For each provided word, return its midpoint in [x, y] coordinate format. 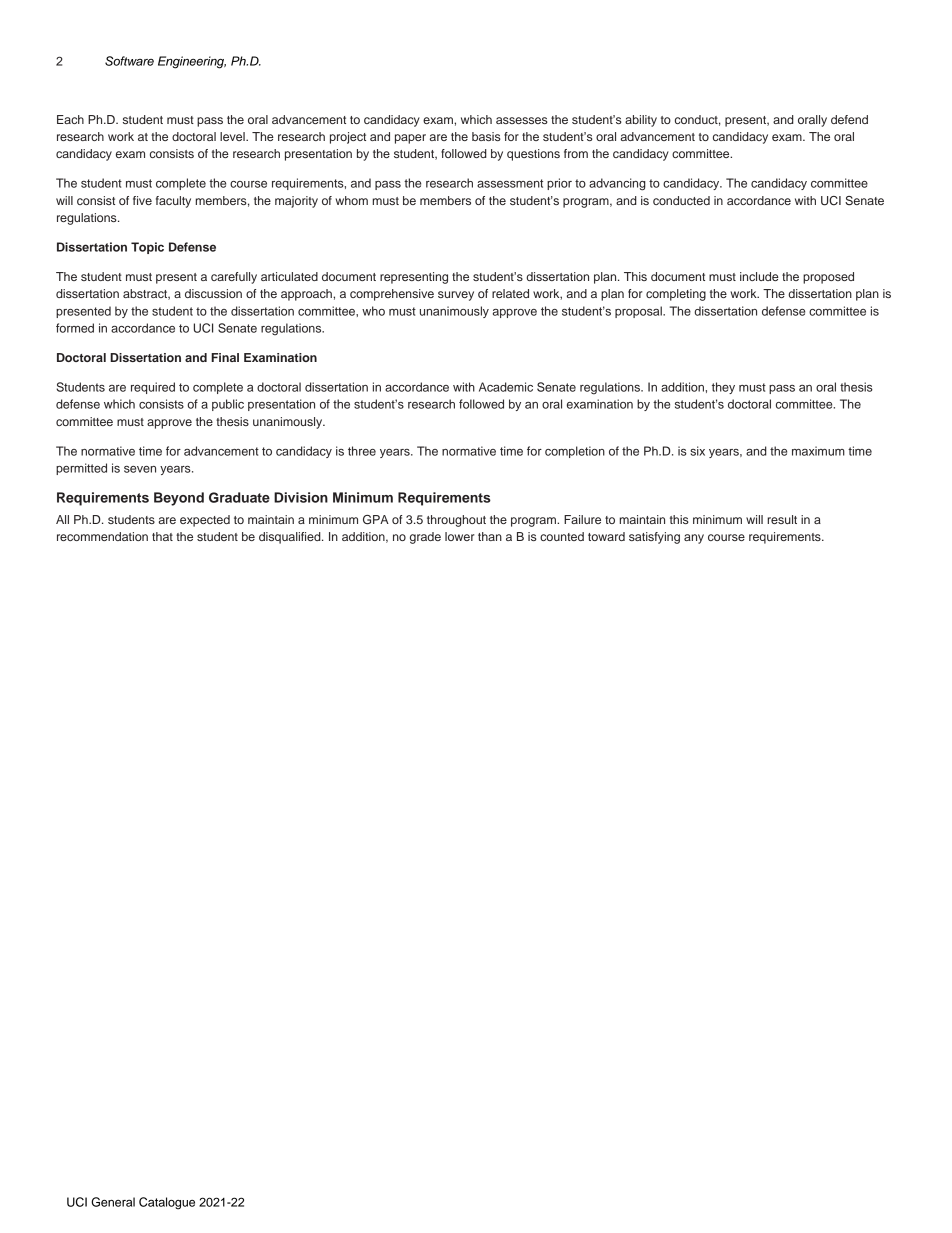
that [162, 536]
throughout [456, 521]
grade [425, 538]
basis [486, 136]
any [694, 539]
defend [849, 119]
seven [140, 469]
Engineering [192, 62]
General [113, 1202]
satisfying [654, 538]
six [697, 451]
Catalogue [167, 1203]
